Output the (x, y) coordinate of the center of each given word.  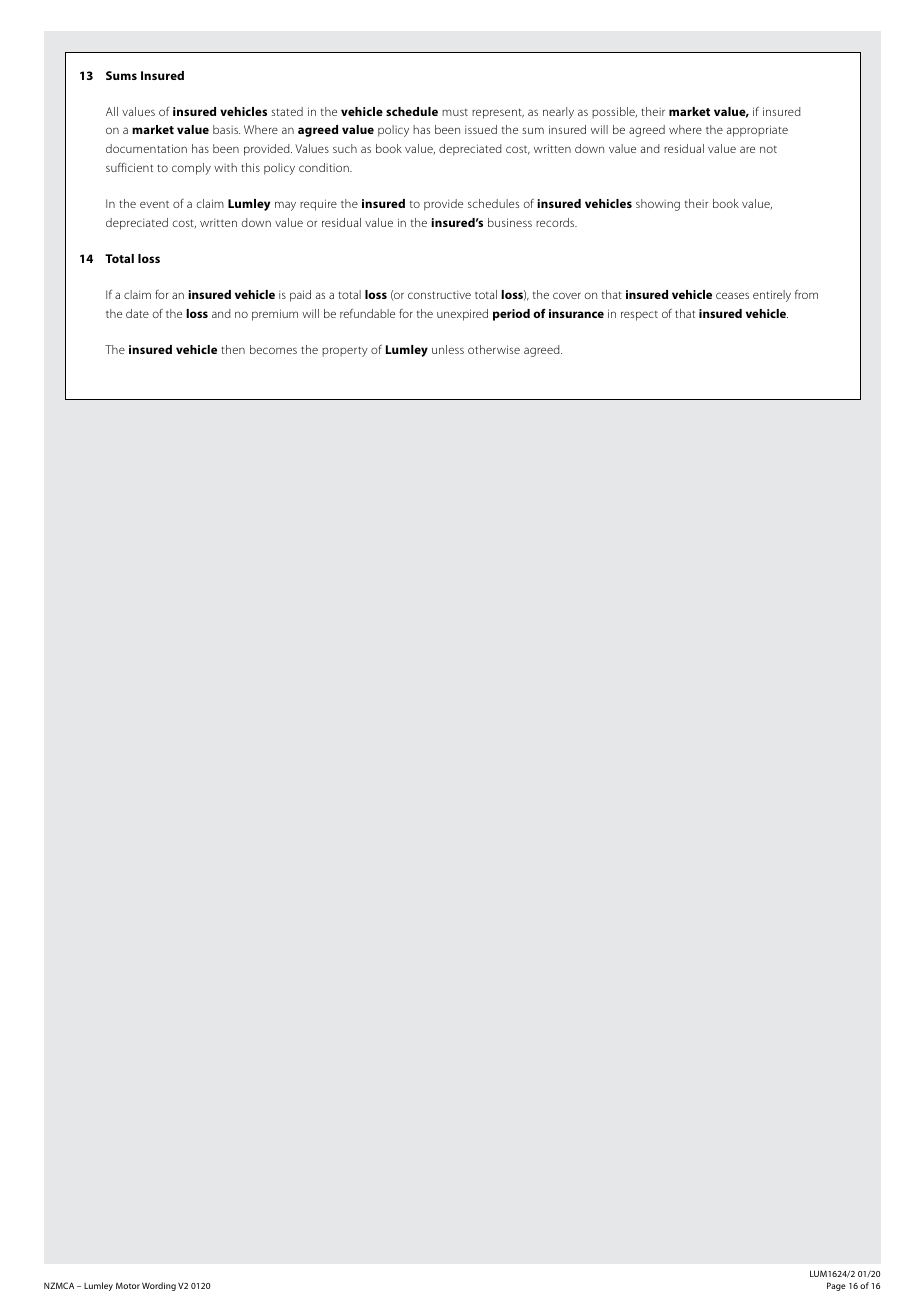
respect (639, 316)
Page (836, 1286)
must (455, 112)
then (233, 349)
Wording (159, 1286)
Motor (128, 1285)
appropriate (757, 131)
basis (226, 129)
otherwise (494, 349)
